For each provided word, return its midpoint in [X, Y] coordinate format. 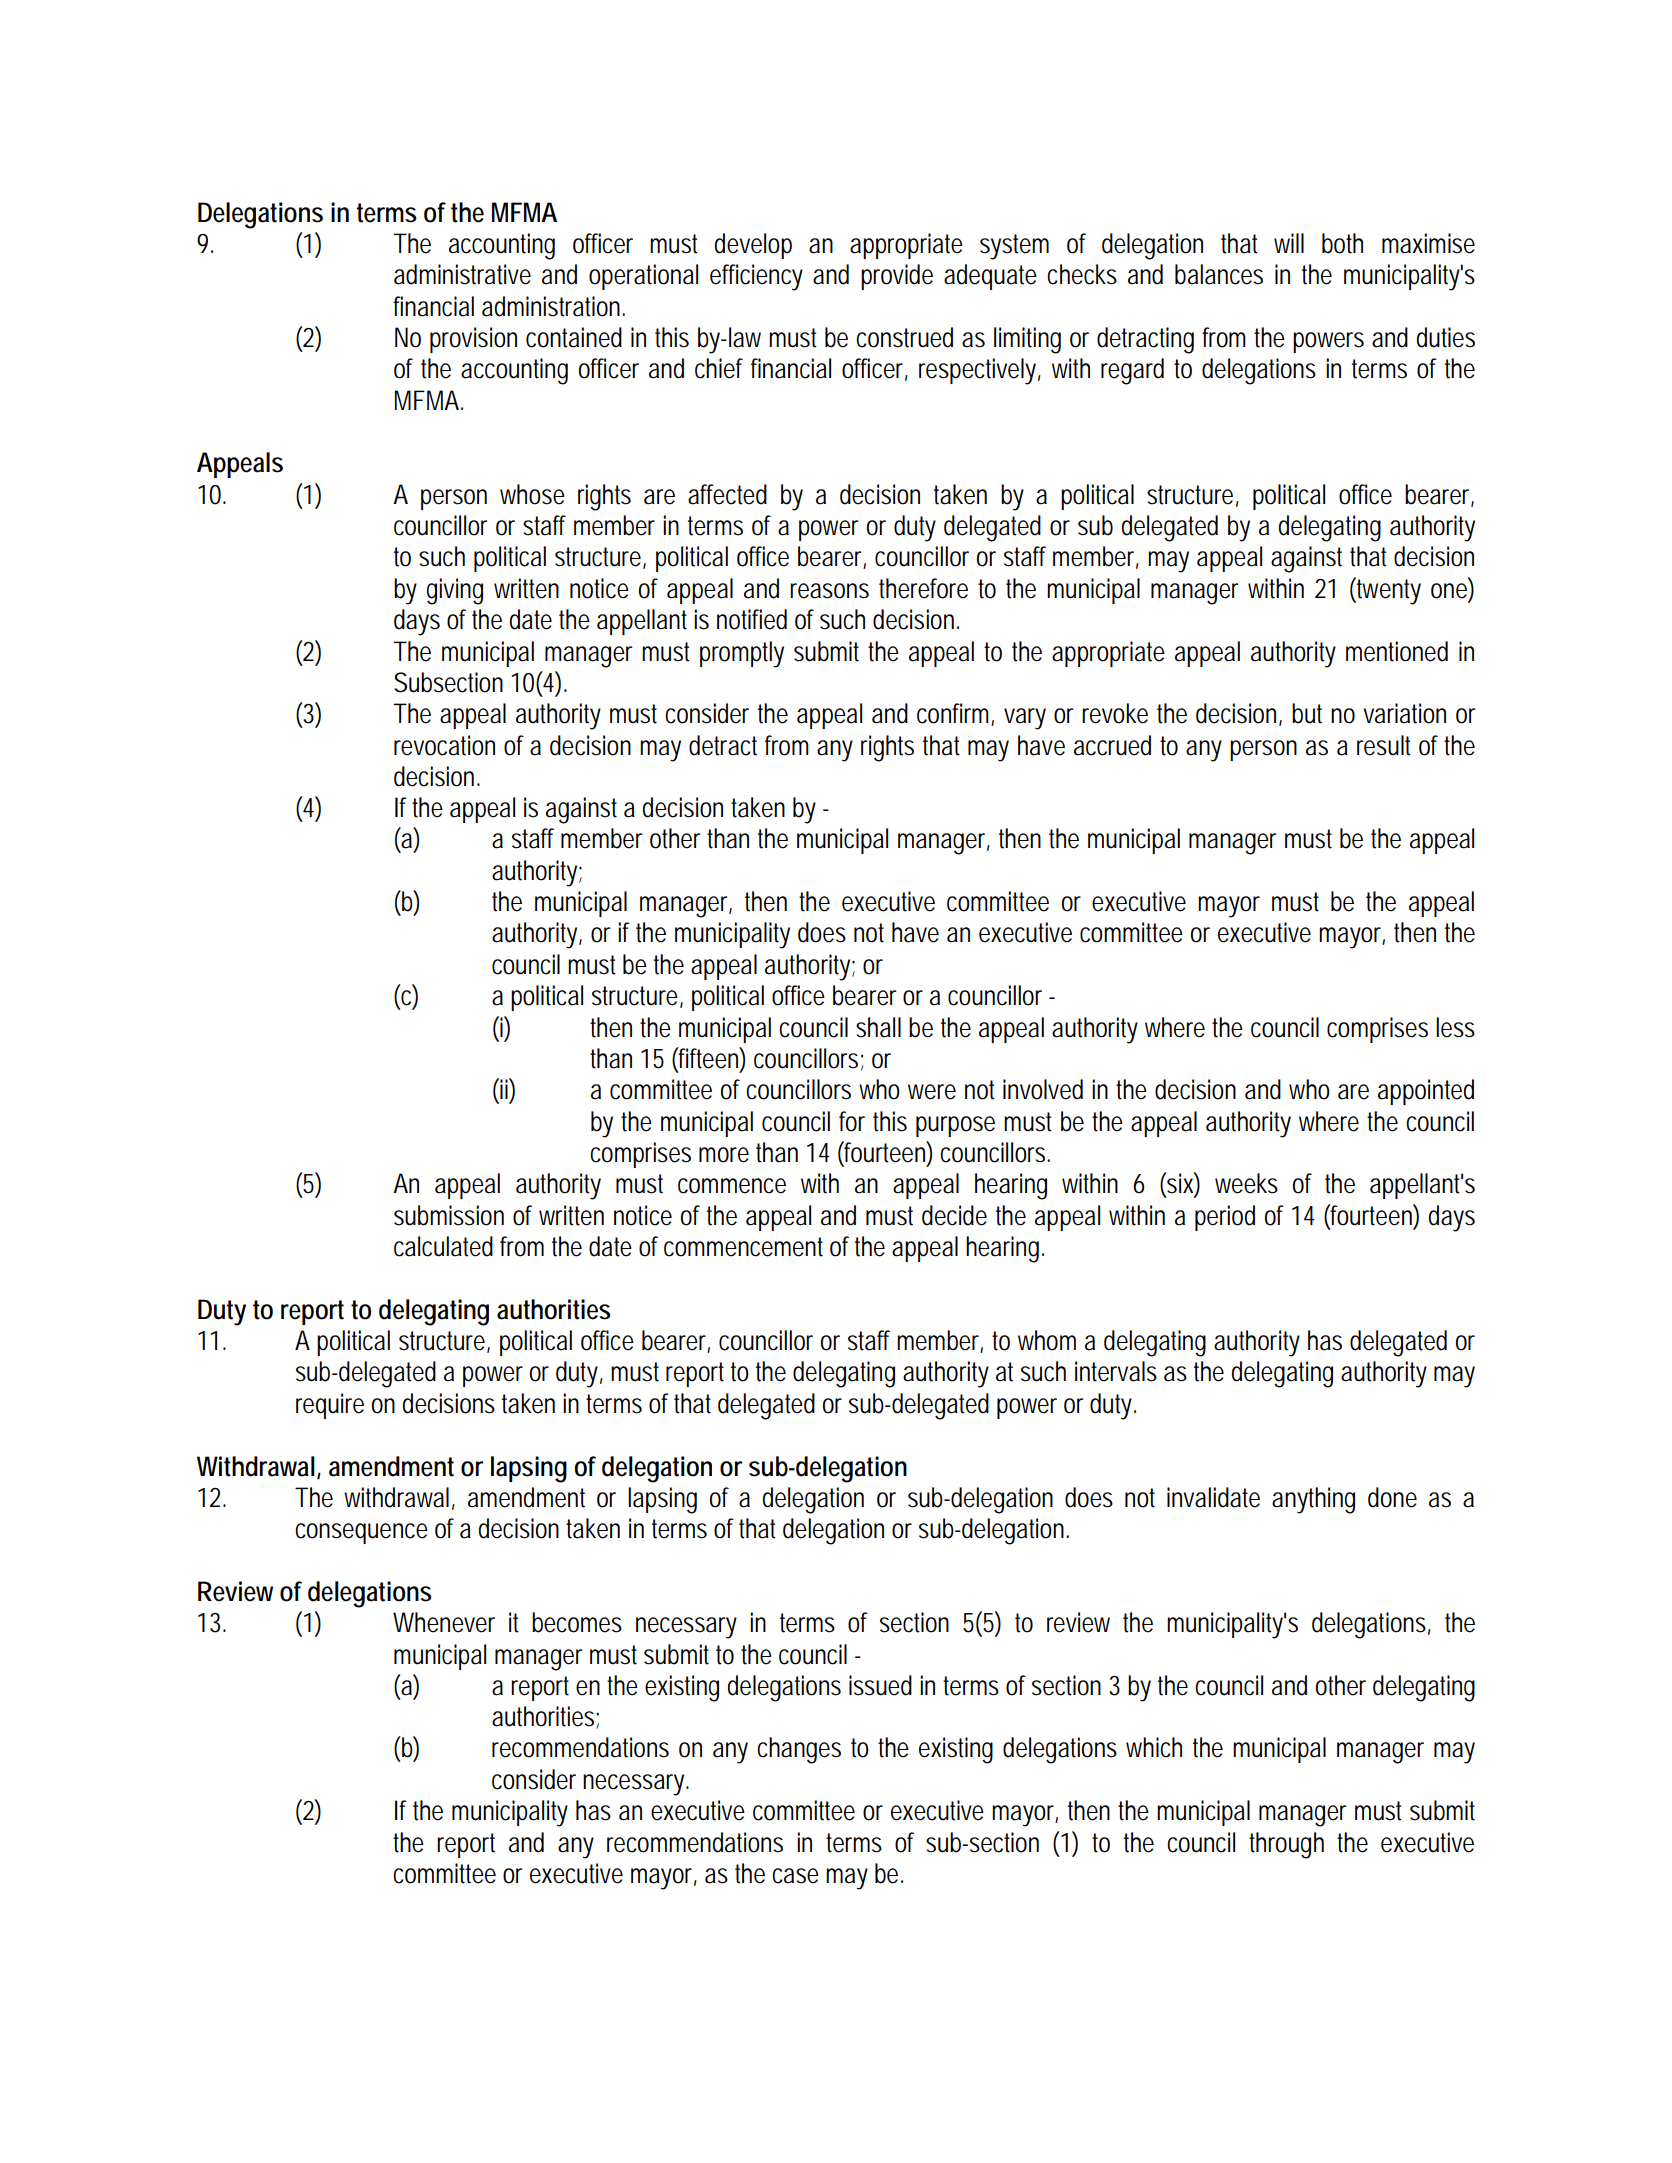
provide [897, 277]
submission [449, 1215]
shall [878, 1027]
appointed [1426, 1092]
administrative [462, 274]
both [1342, 243]
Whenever [444, 1622]
